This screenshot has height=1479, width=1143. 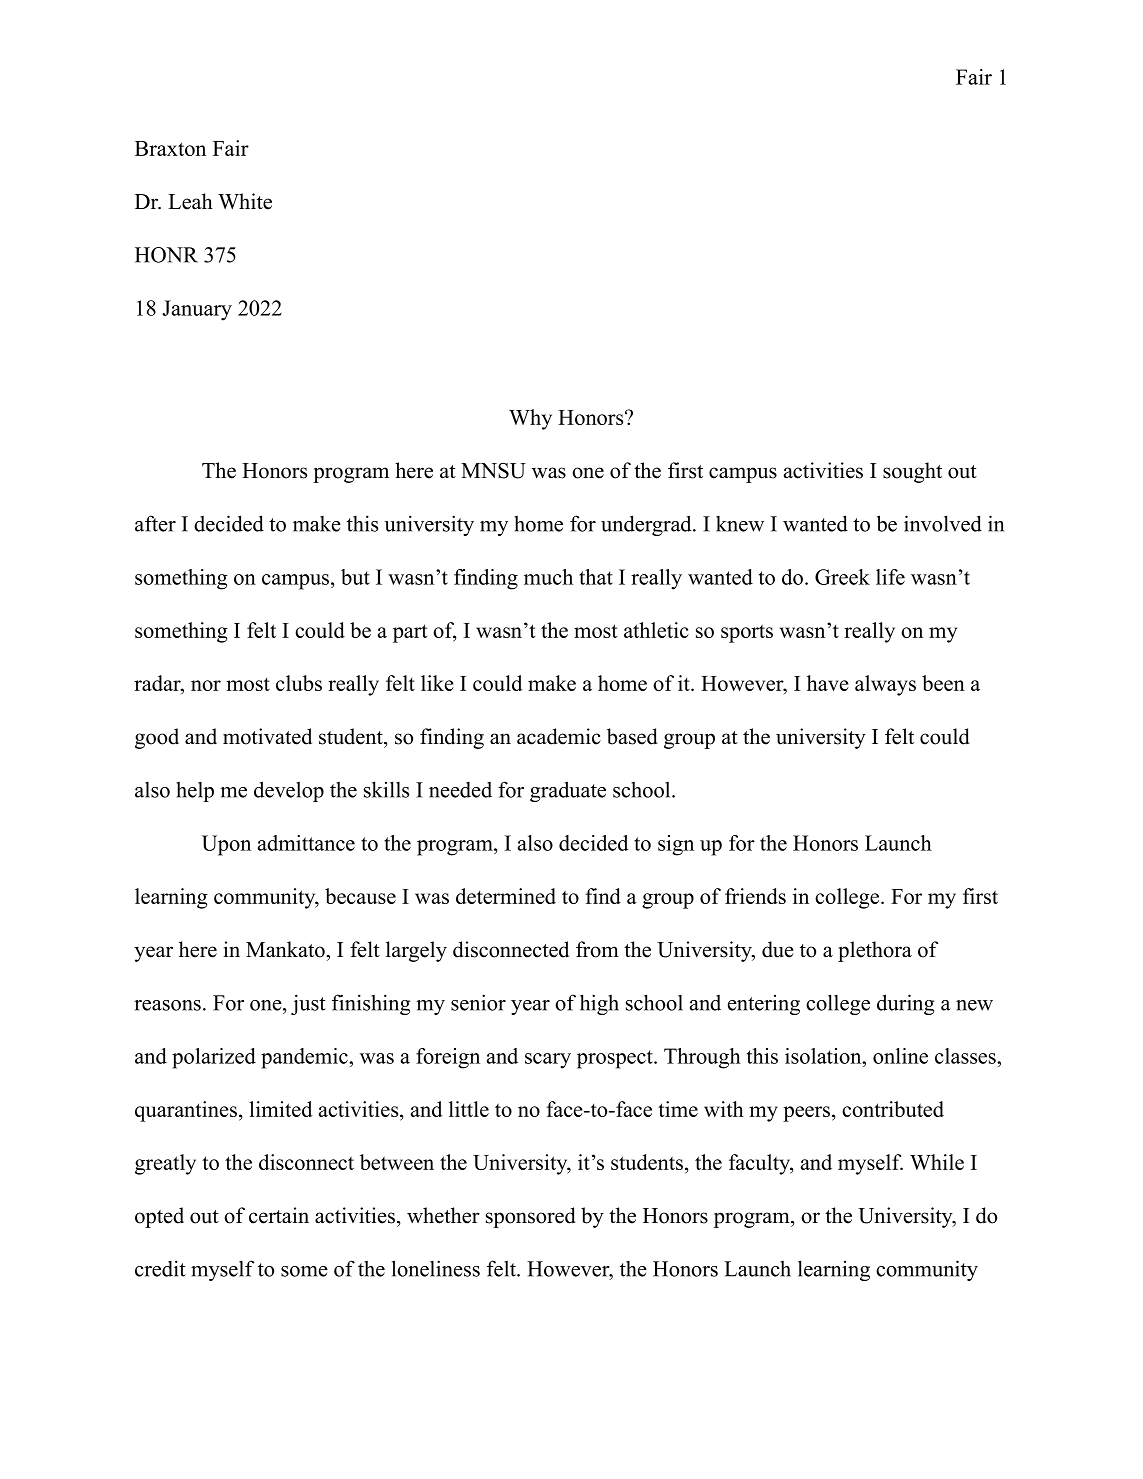 I want to click on certain, so click(x=279, y=1215).
